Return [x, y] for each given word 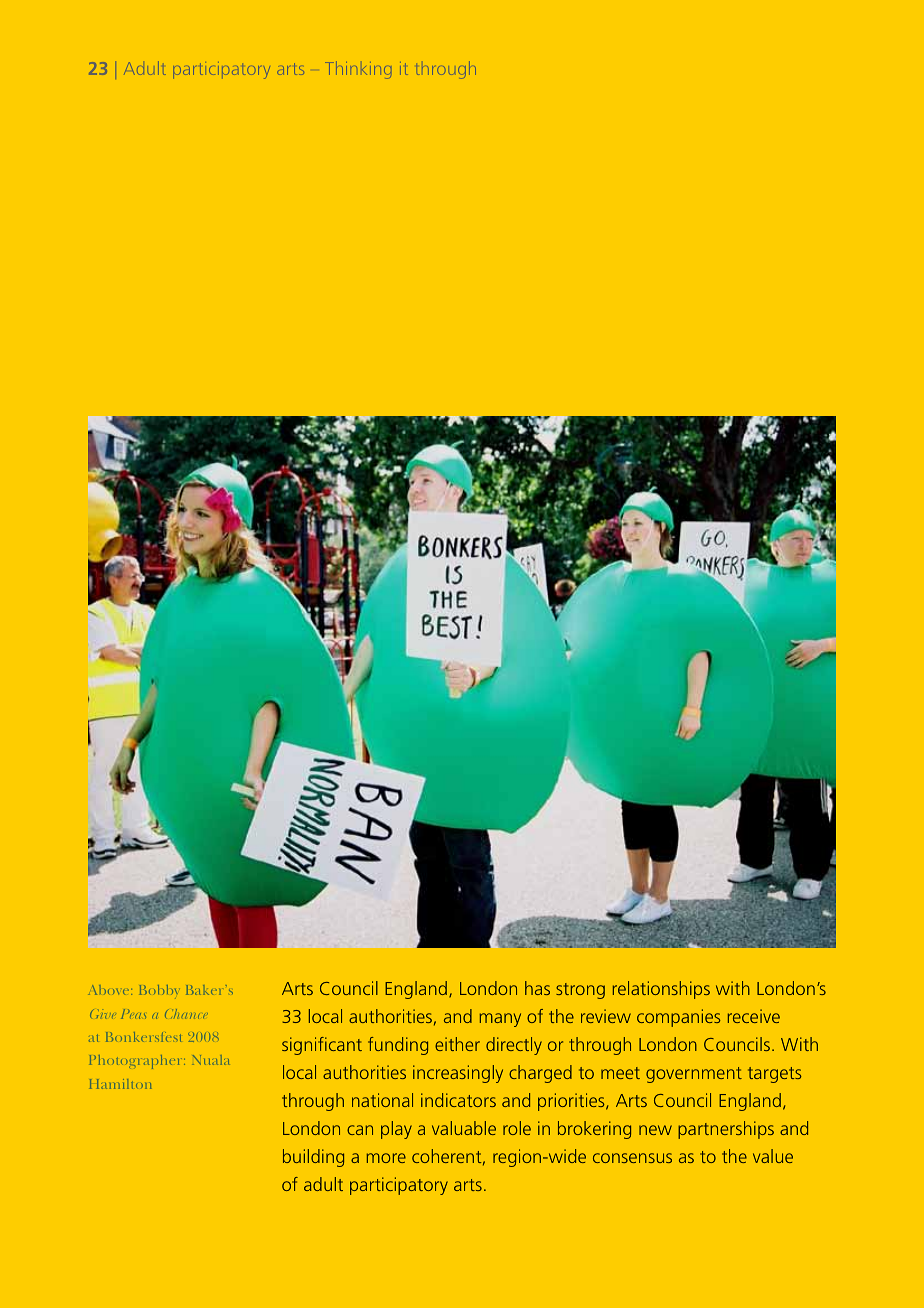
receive [754, 1016]
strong [580, 991]
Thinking [358, 70]
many [500, 1020]
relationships [661, 990]
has [537, 988]
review [606, 1016]
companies [679, 1018]
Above [110, 990]
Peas [133, 1014]
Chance [186, 1014]
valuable [464, 1128]
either [457, 1044]
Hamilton [120, 1084]
